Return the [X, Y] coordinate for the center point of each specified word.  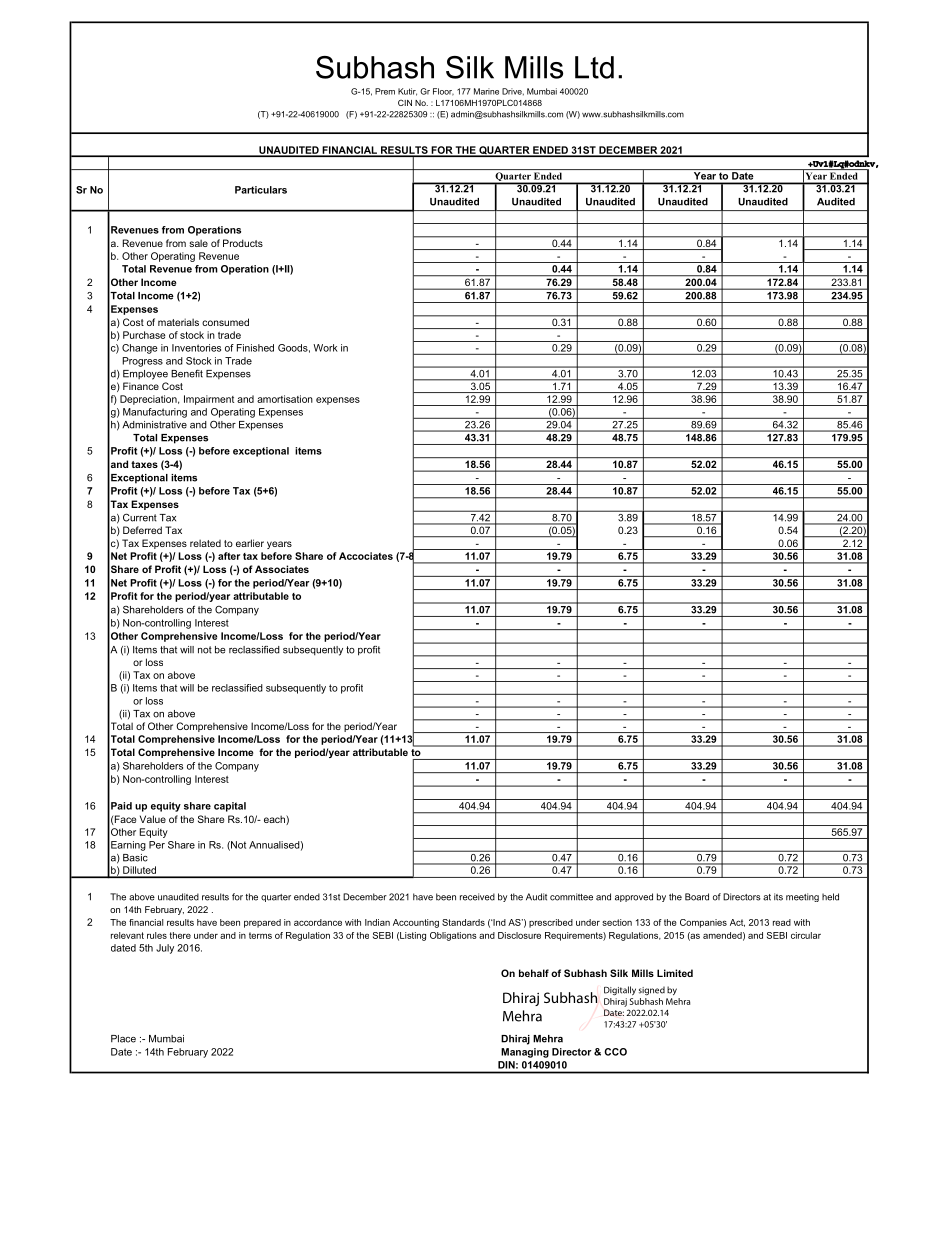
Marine [486, 91]
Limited [675, 973]
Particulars [261, 190]
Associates [282, 569]
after [229, 556]
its [778, 897]
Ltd [594, 67]
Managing [525, 1053]
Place [123, 1039]
